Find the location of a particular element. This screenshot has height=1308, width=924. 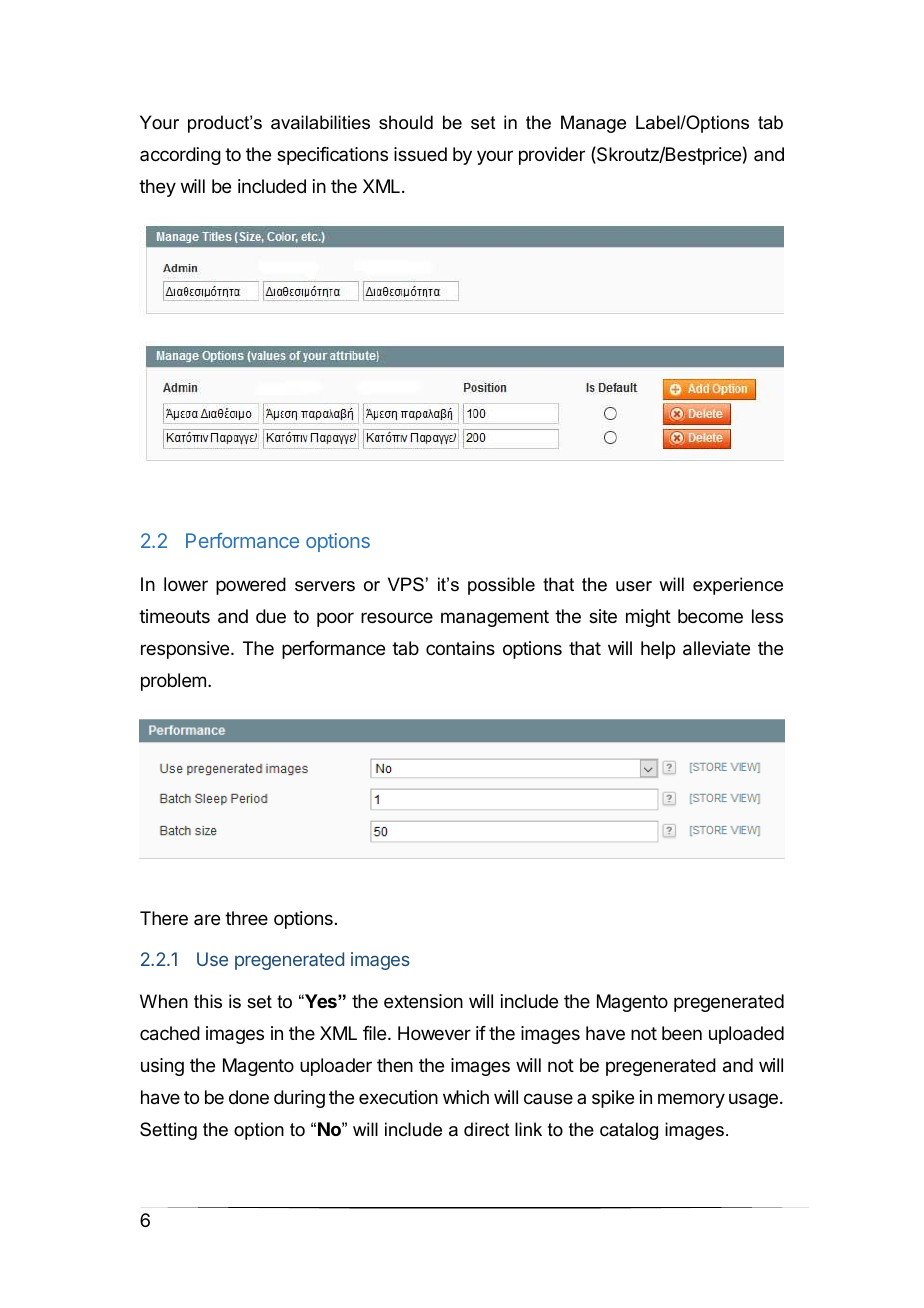

been is located at coordinates (682, 1033).
